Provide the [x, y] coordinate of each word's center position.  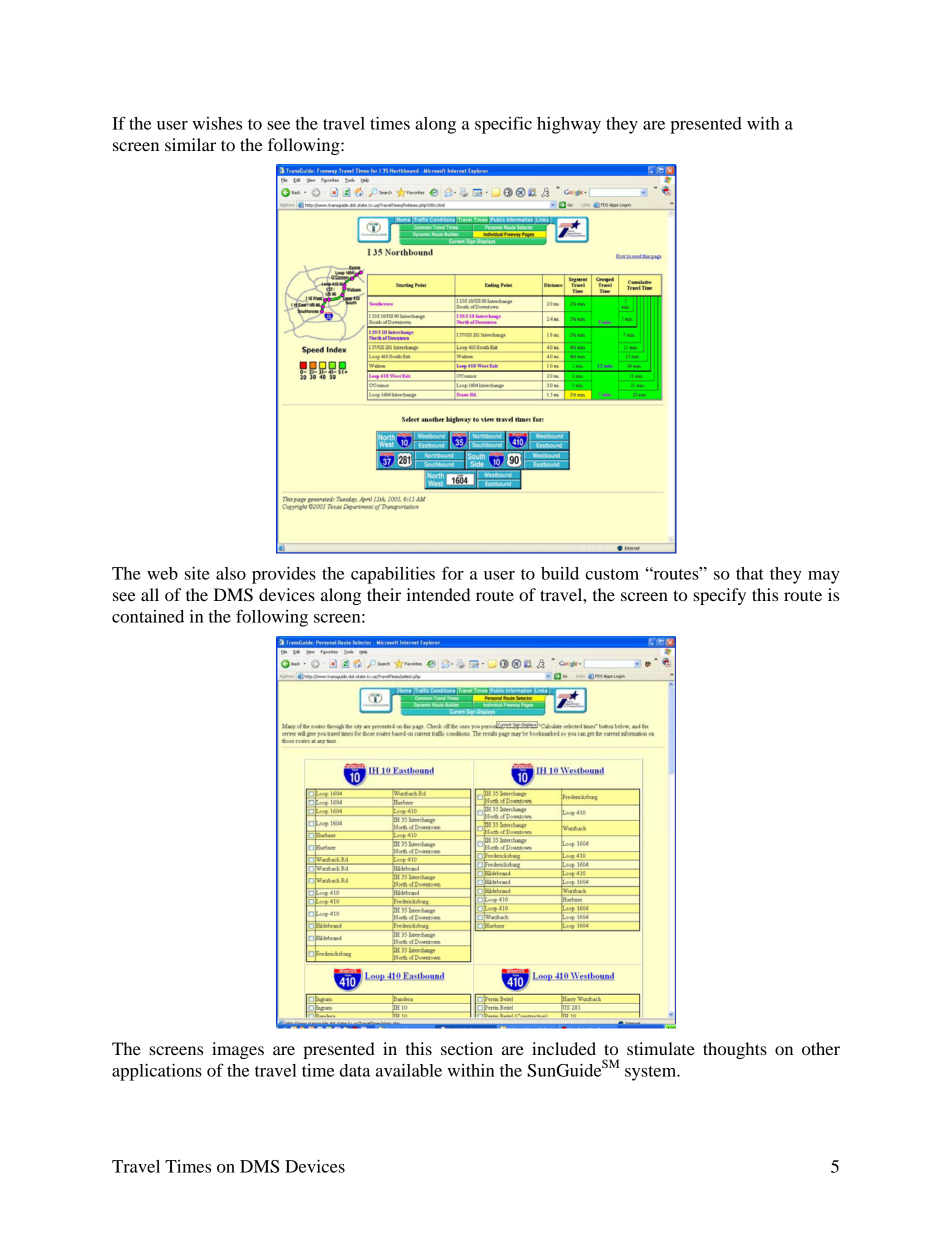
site [197, 573]
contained [148, 616]
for [453, 573]
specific [503, 125]
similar [190, 144]
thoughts [735, 1050]
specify [719, 596]
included [564, 1048]
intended [438, 594]
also [231, 573]
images [238, 1050]
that [750, 573]
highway [569, 125]
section [467, 1048]
